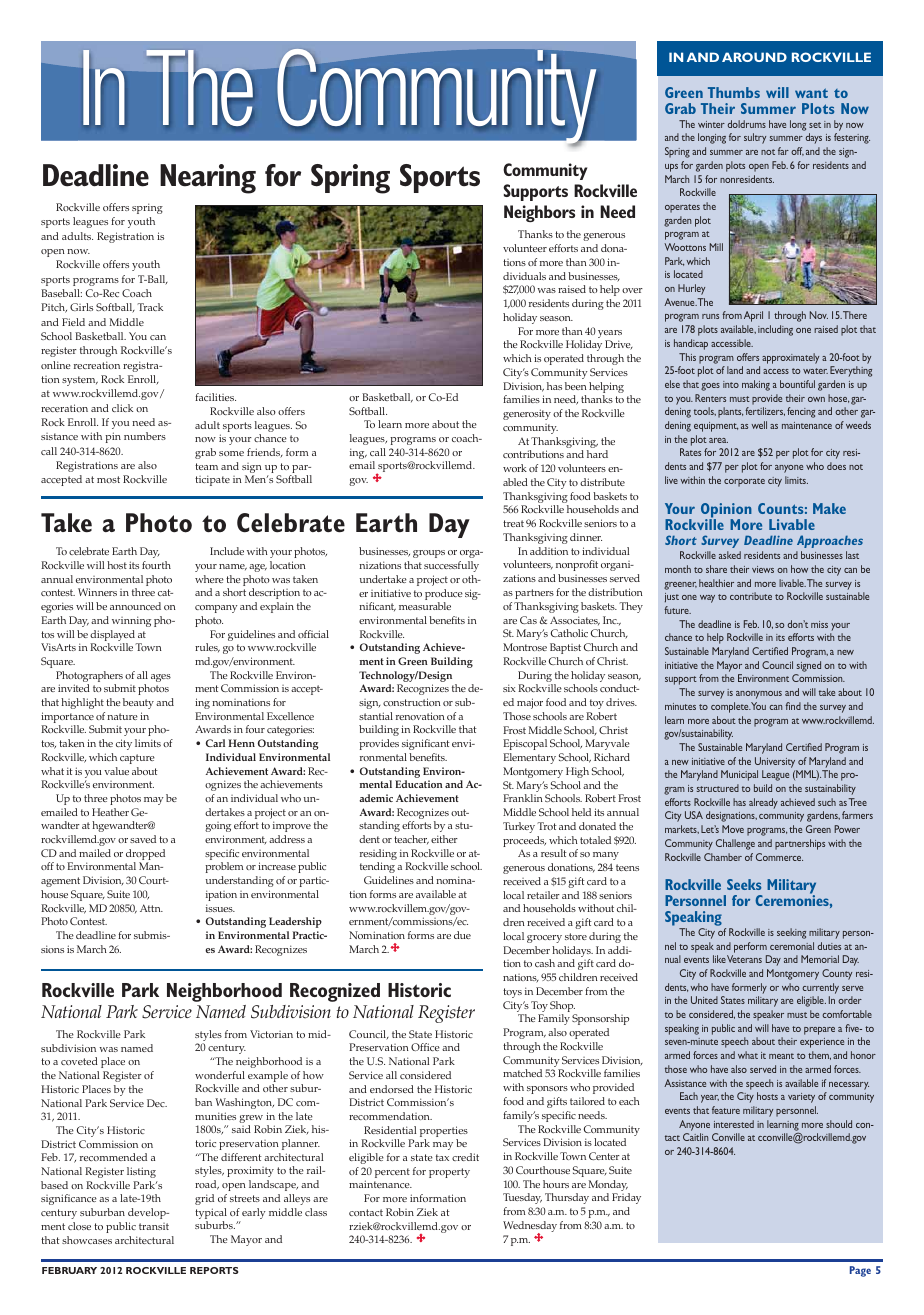 This screenshot has width=924, height=1315. What do you see at coordinates (509, 688) in the screenshot?
I see `six` at bounding box center [509, 688].
